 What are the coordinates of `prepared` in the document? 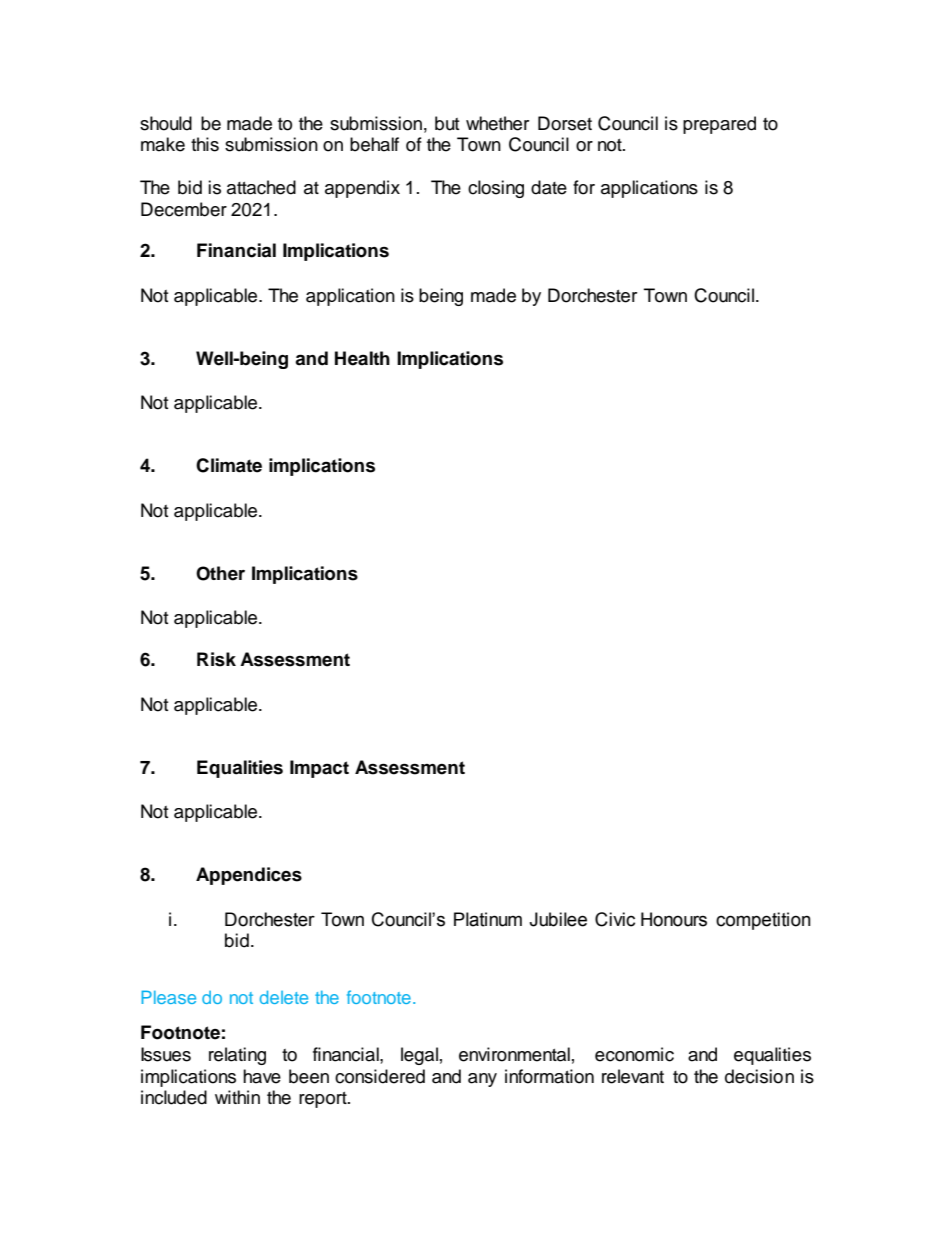 It's located at (719, 125).
